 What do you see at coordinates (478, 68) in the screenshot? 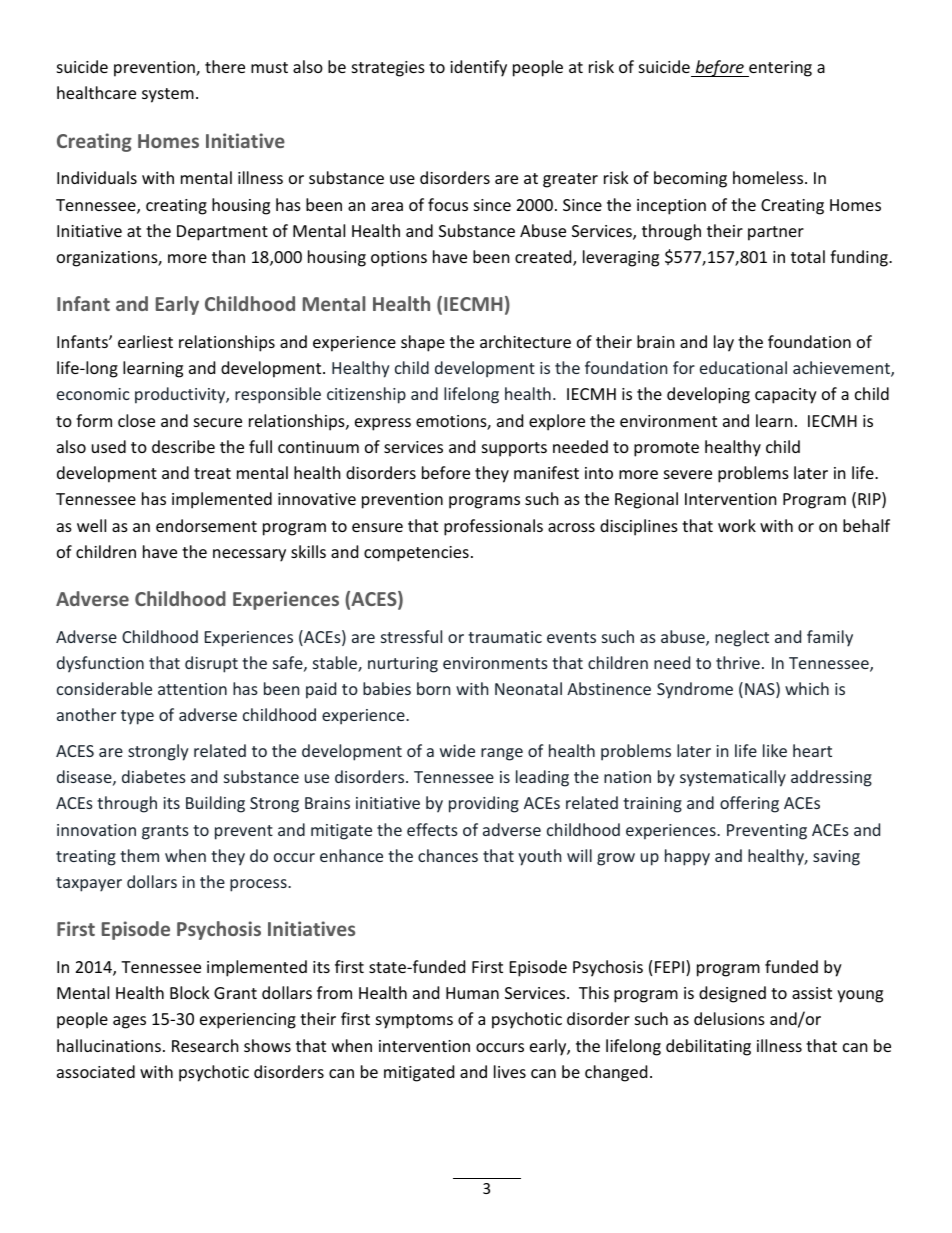
I see `identify` at bounding box center [478, 68].
